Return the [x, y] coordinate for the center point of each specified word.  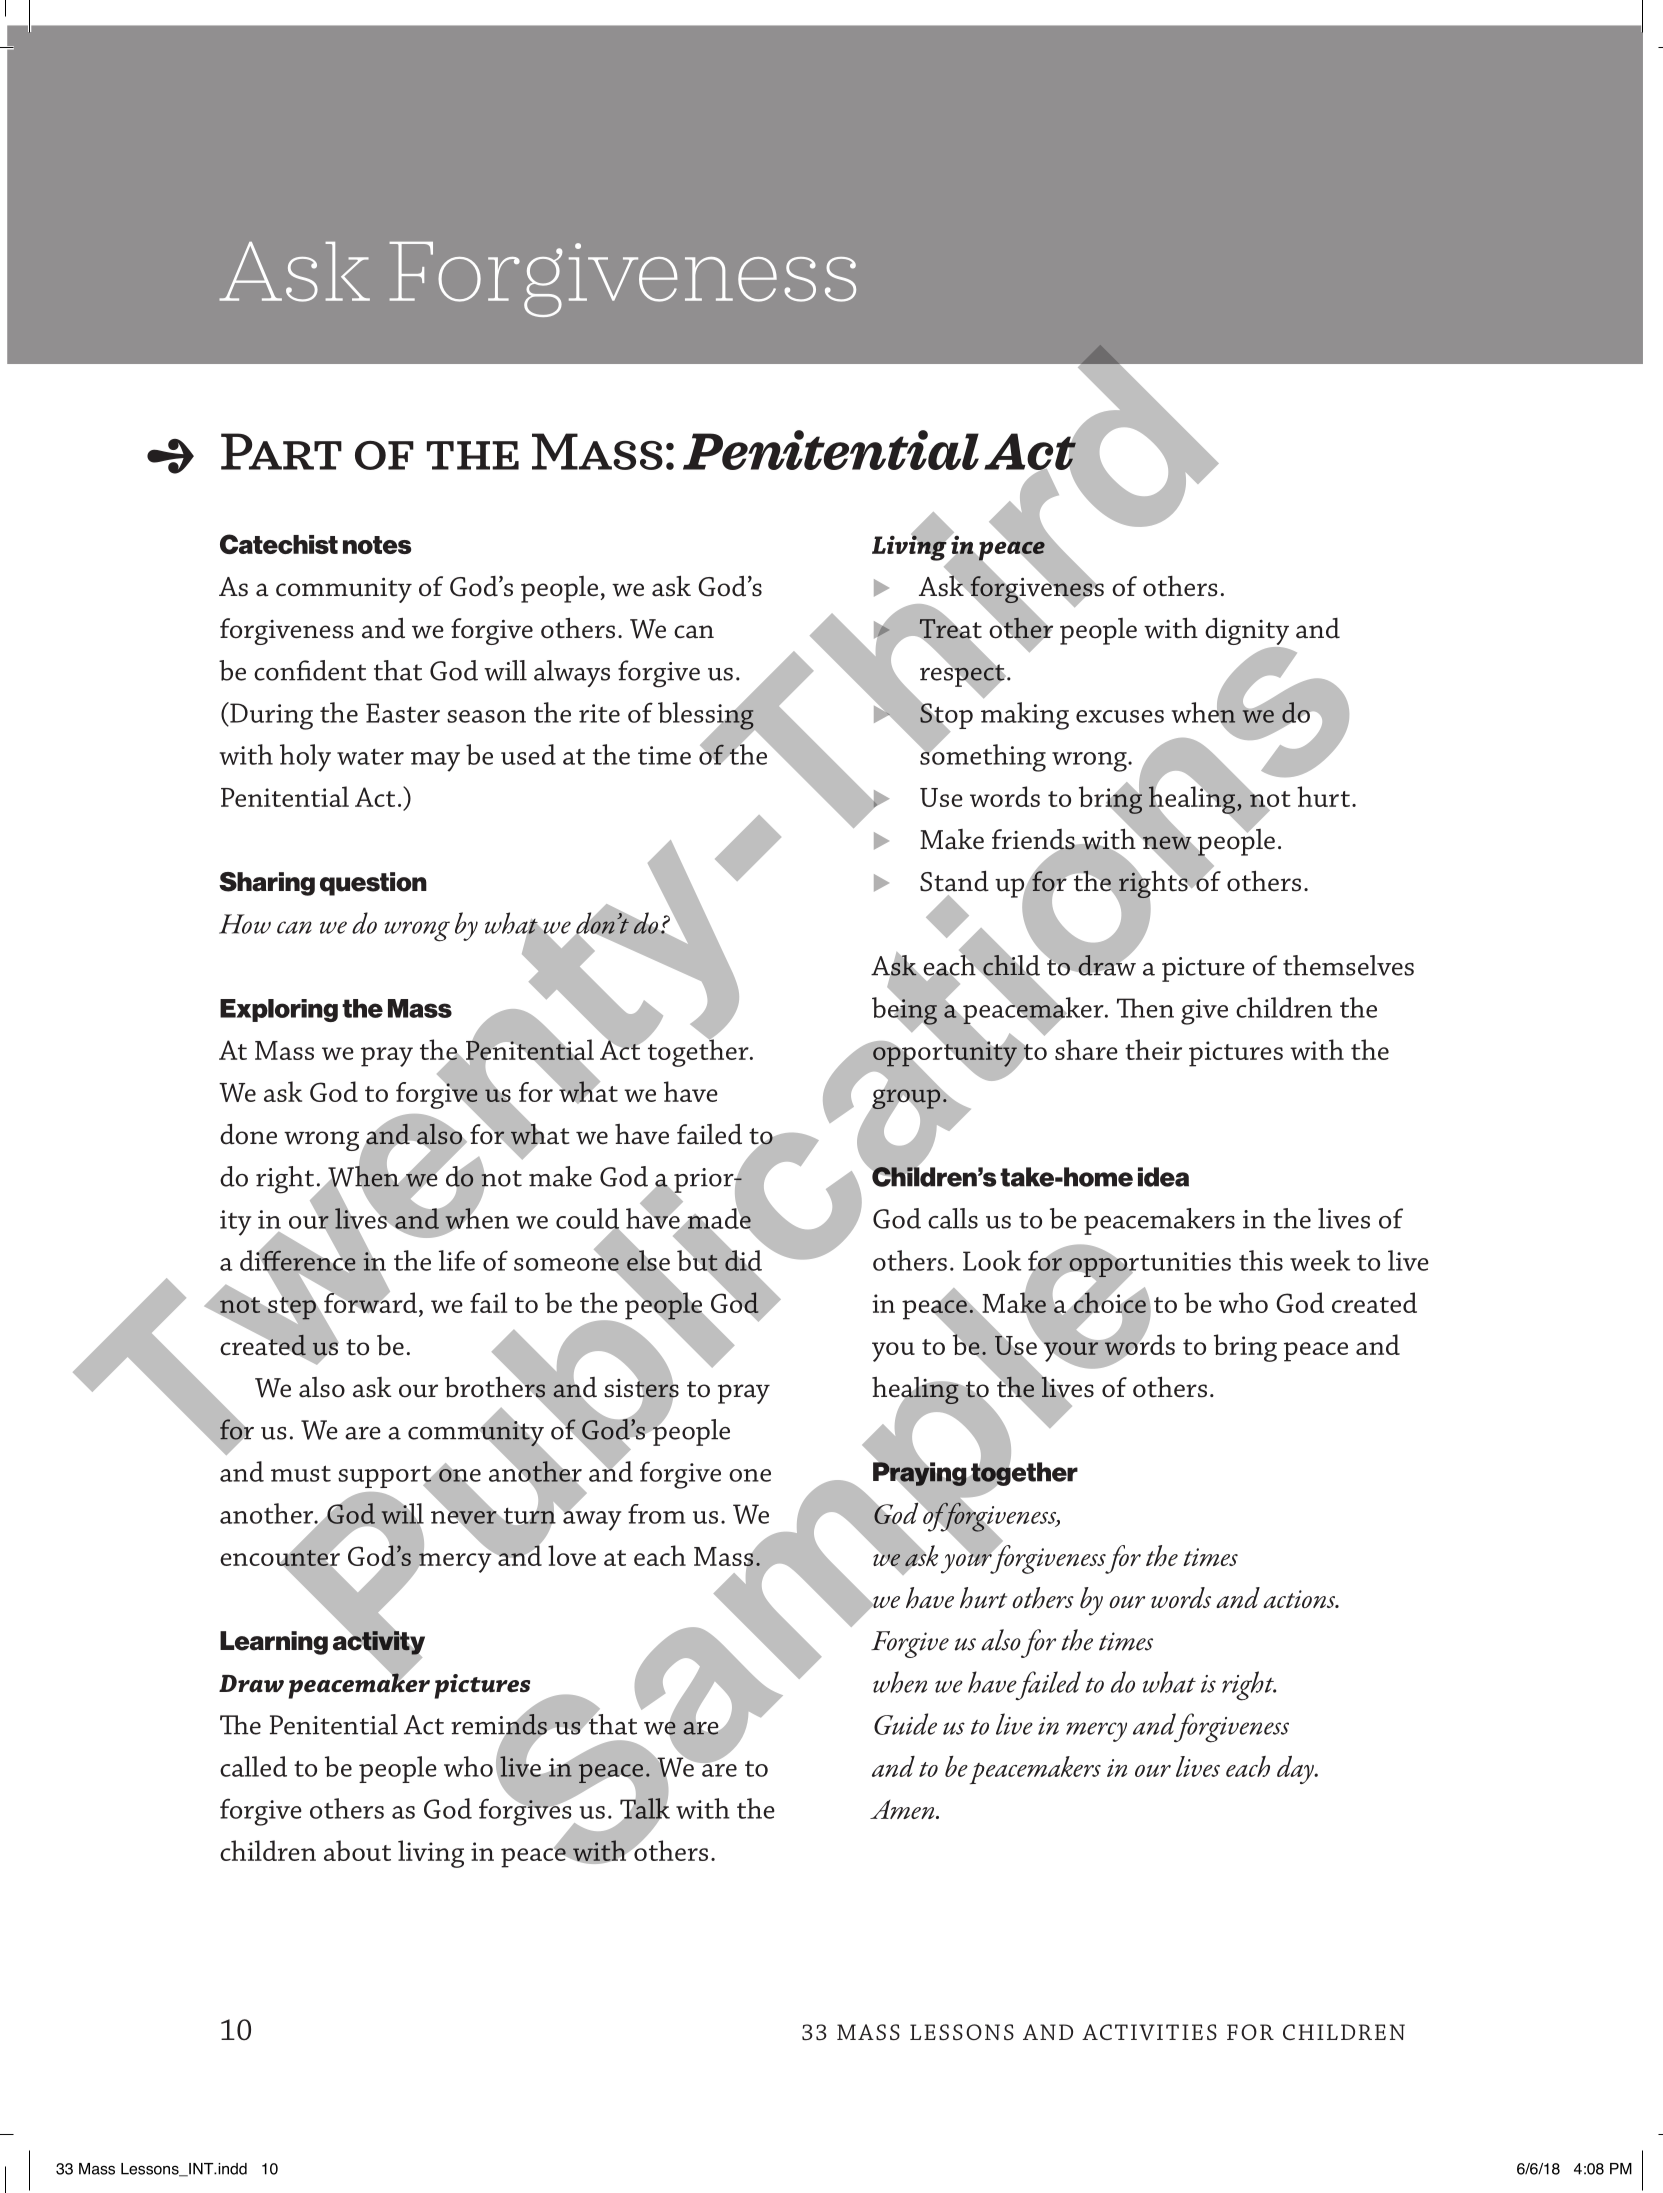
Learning [274, 1643]
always [572, 673]
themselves [1348, 965]
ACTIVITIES [1149, 2032]
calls [953, 1218]
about [357, 1850]
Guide [905, 1724]
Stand [954, 881]
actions [1300, 1599]
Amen [903, 1809]
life [457, 1260]
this [1261, 1260]
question [373, 884]
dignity [1247, 632]
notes [377, 545]
